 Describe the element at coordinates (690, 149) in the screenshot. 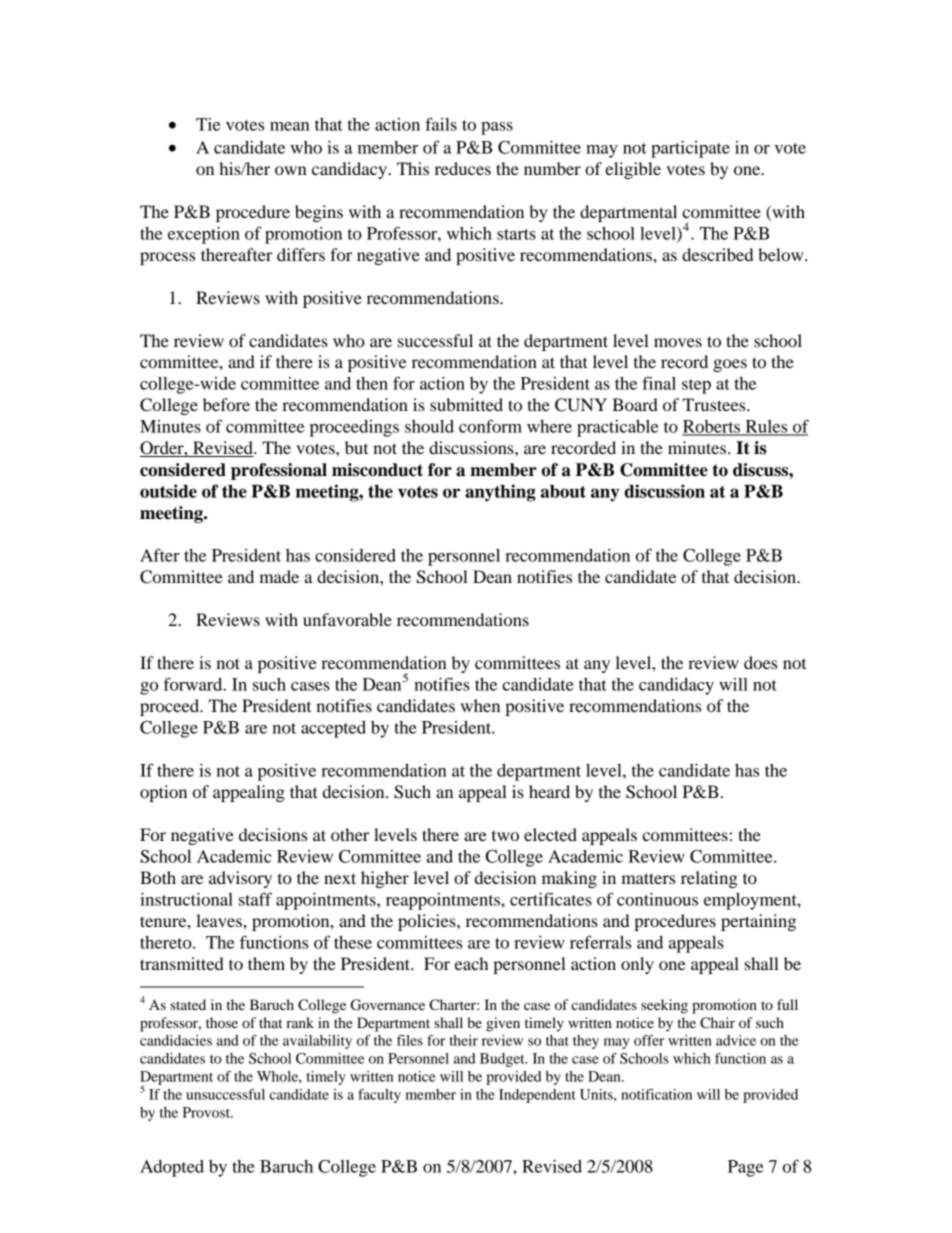

I see `participate` at that location.
